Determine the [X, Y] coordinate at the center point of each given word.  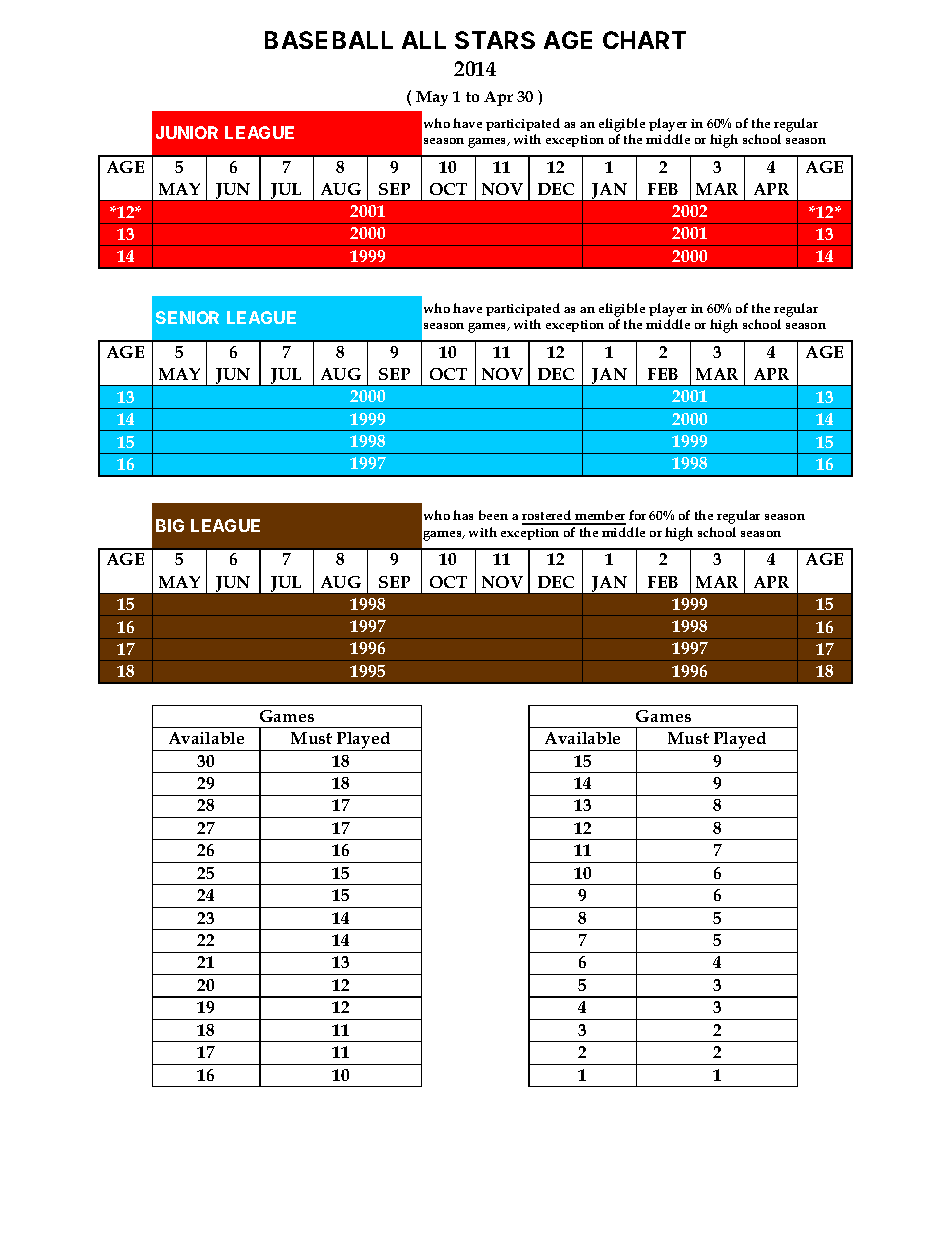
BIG [170, 525]
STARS [495, 40]
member [599, 517]
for [637, 515]
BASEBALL [329, 40]
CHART [644, 40]
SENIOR [187, 317]
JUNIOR [187, 132]
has [463, 515]
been [493, 515]
